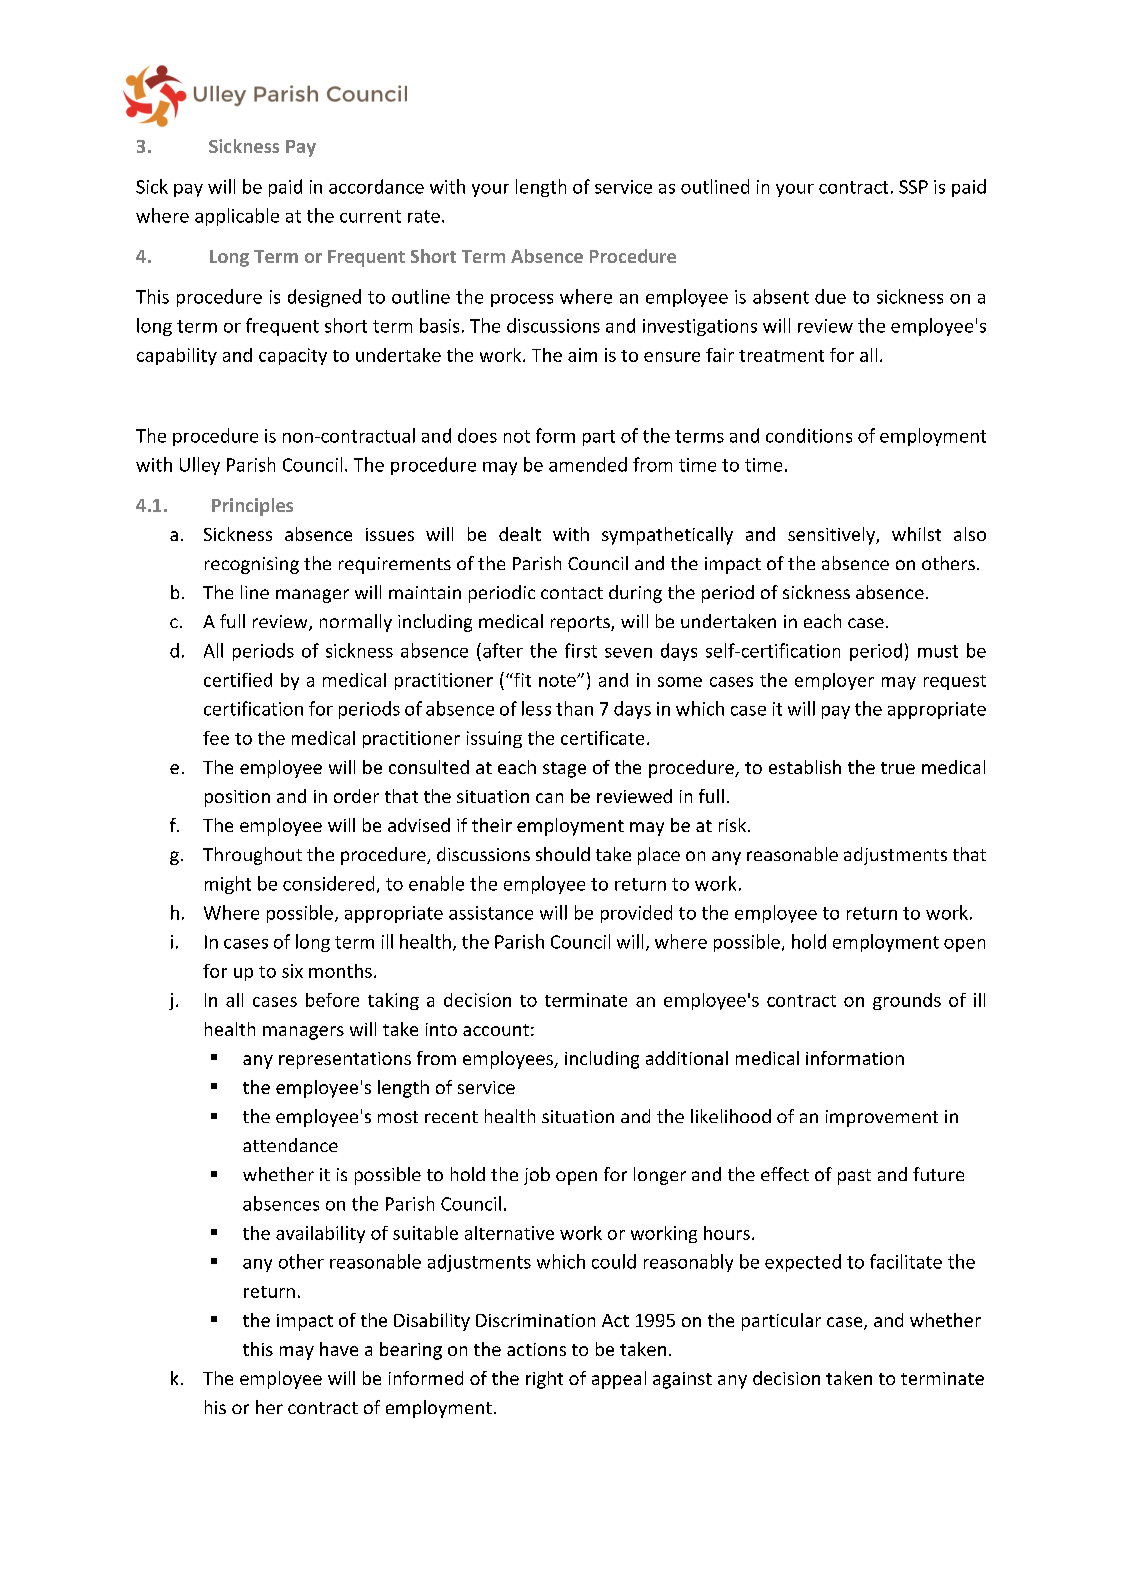  What do you see at coordinates (832, 536) in the screenshot?
I see `sensitively` at bounding box center [832, 536].
